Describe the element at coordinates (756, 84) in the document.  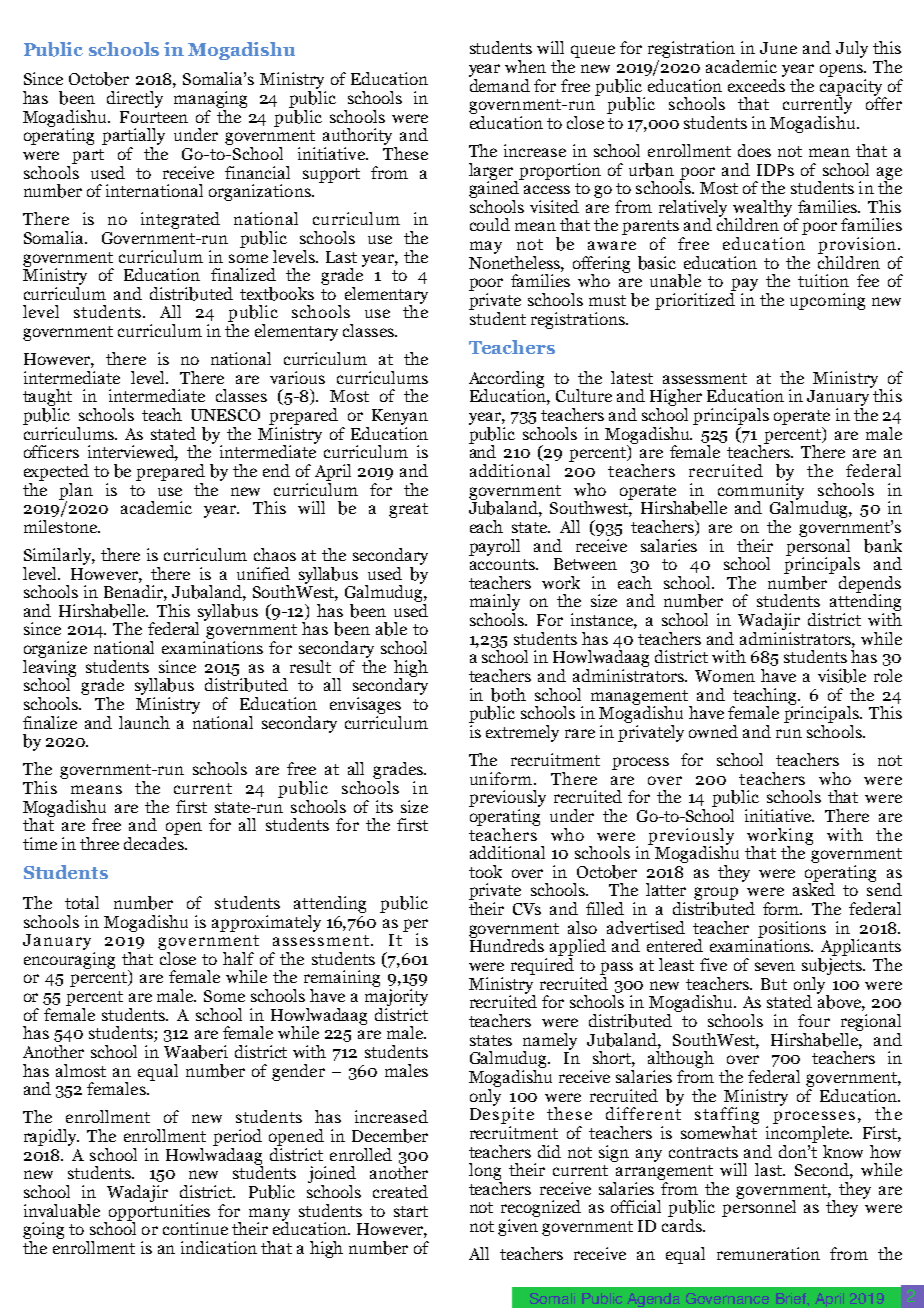
I see `exceeds` at that location.
